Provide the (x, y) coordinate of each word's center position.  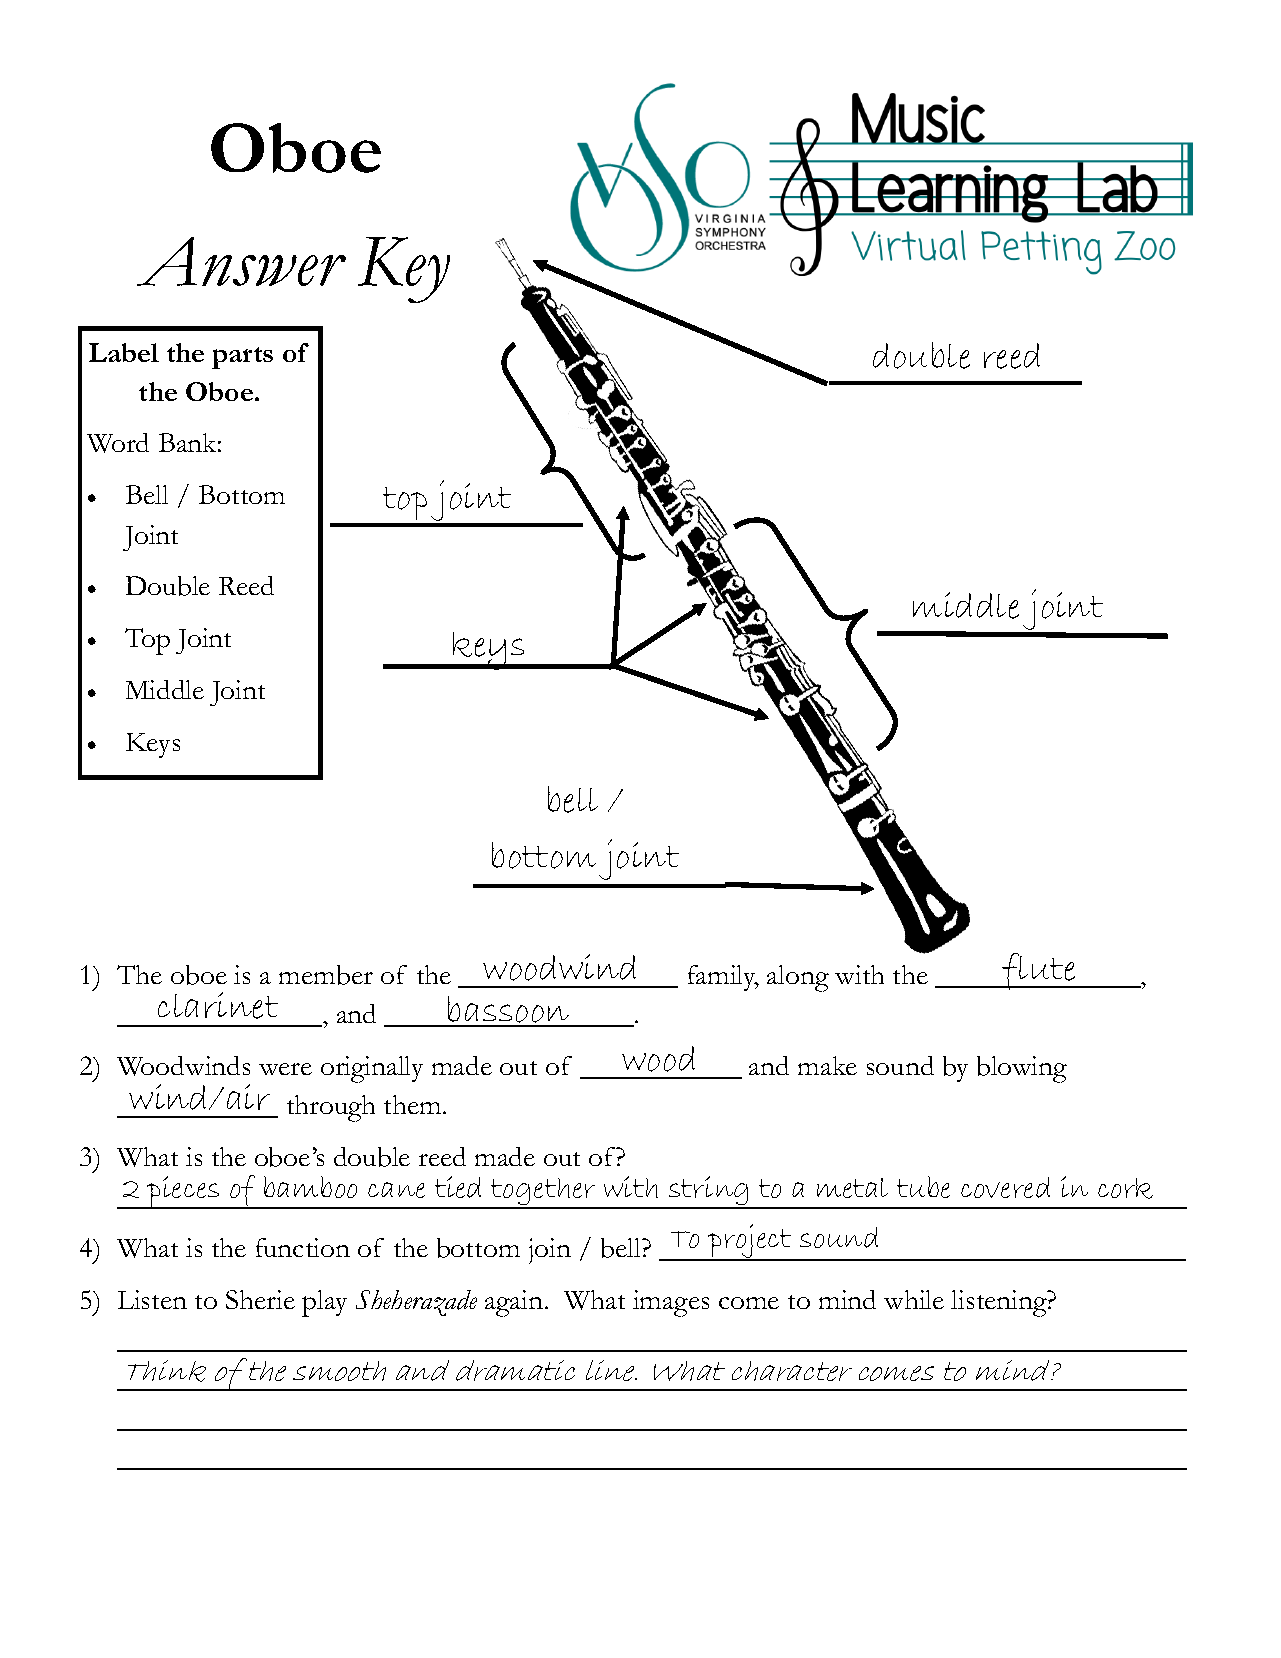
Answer (241, 261)
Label (124, 352)
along (798, 978)
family (723, 978)
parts (242, 358)
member (326, 975)
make (827, 1065)
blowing (1022, 1069)
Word (118, 443)
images (671, 1303)
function (303, 1247)
